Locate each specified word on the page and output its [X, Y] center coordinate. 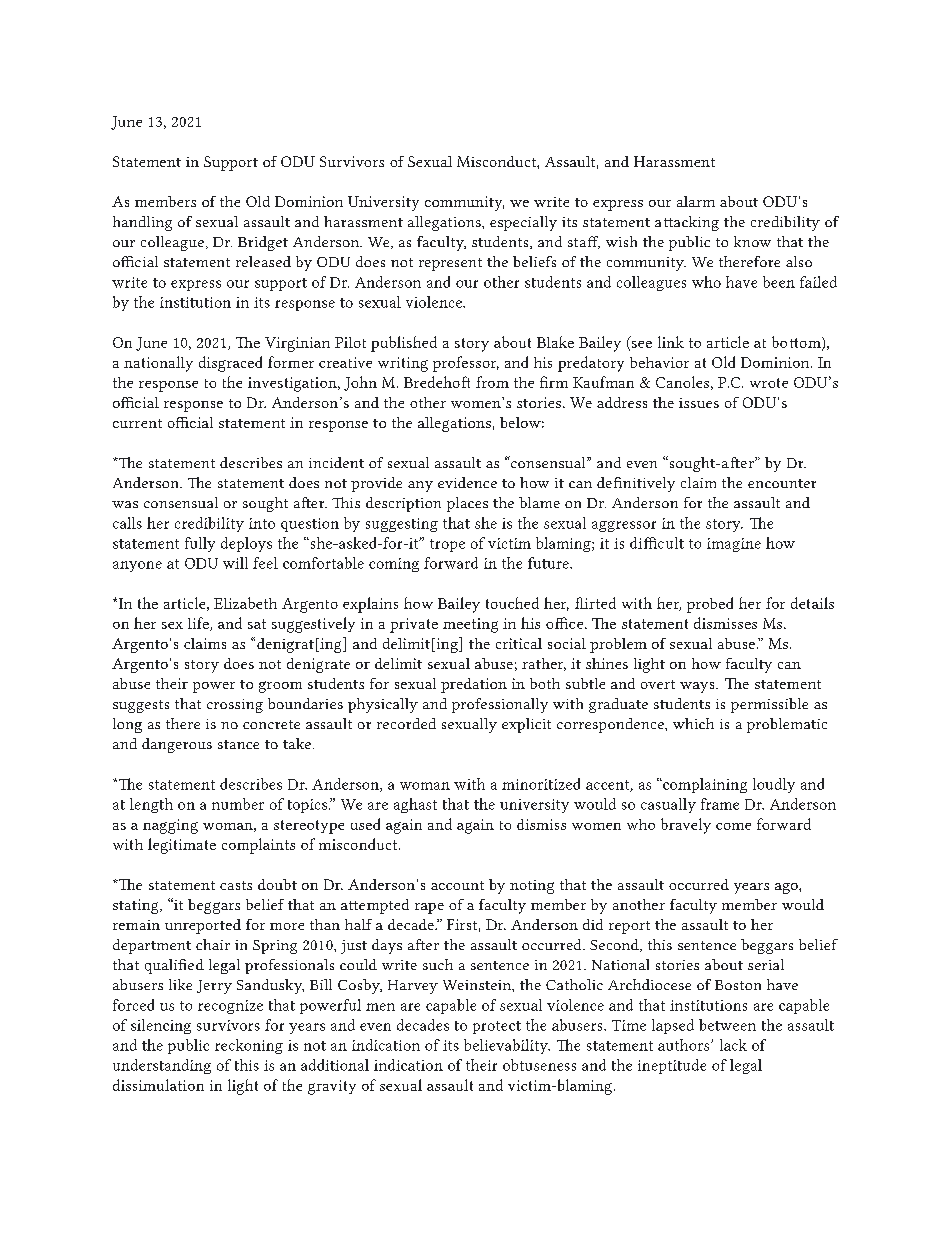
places [467, 504]
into [262, 523]
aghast [415, 805]
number [238, 804]
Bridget [263, 243]
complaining [704, 785]
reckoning [249, 1046]
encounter [782, 483]
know [752, 241]
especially [523, 223]
